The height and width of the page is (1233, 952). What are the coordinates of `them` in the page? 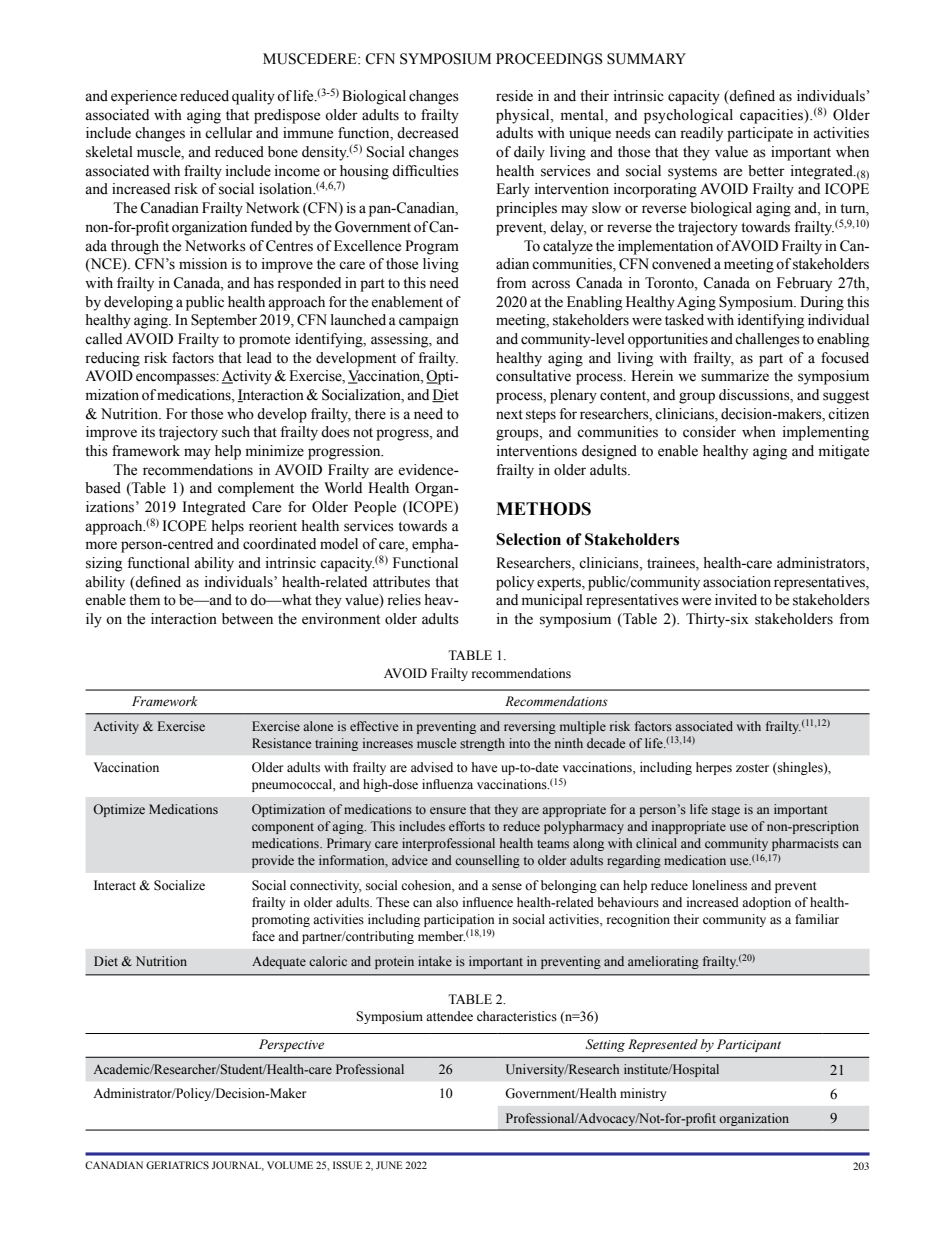 It's located at (144, 600).
